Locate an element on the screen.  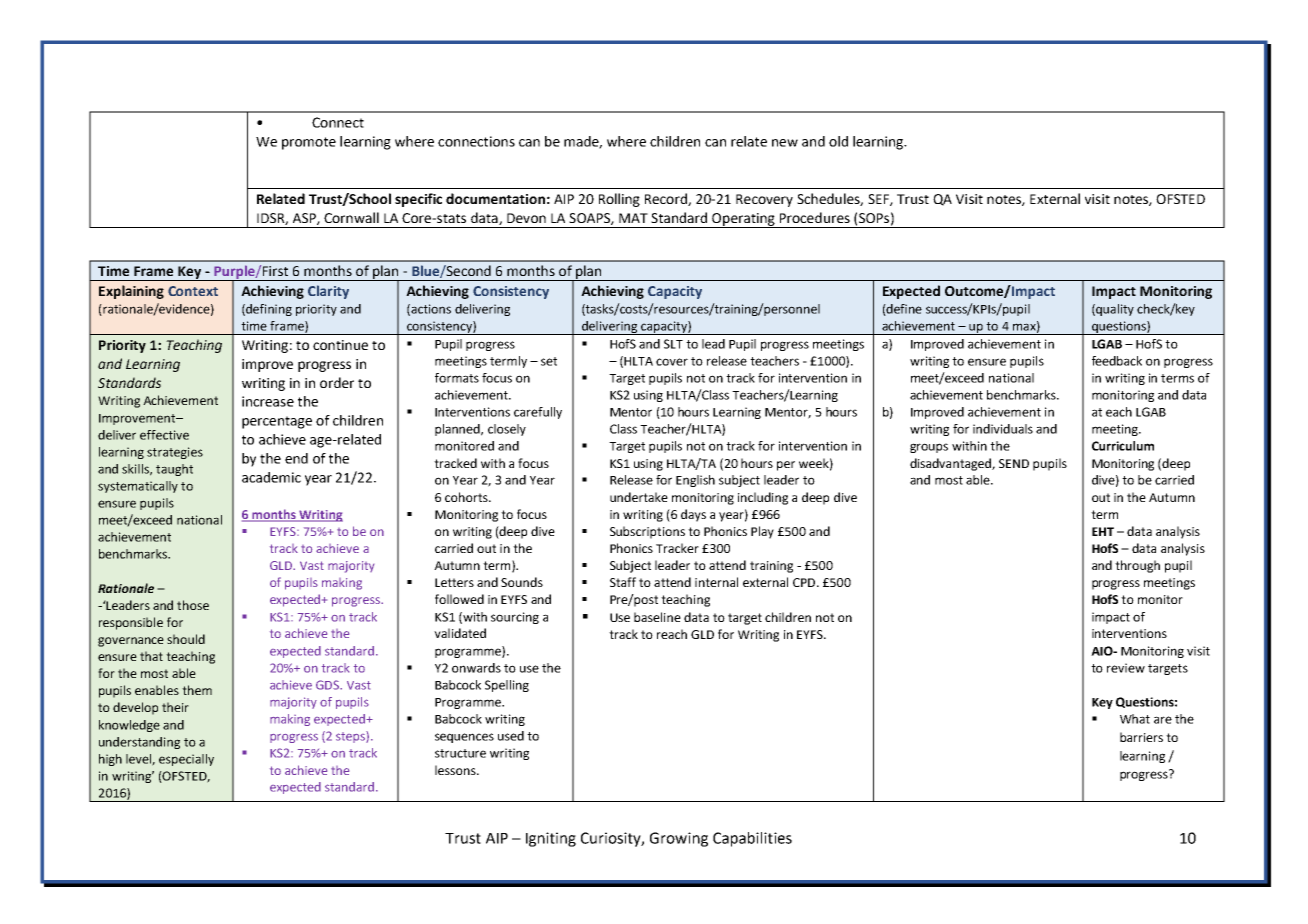
promote is located at coordinates (309, 143).
